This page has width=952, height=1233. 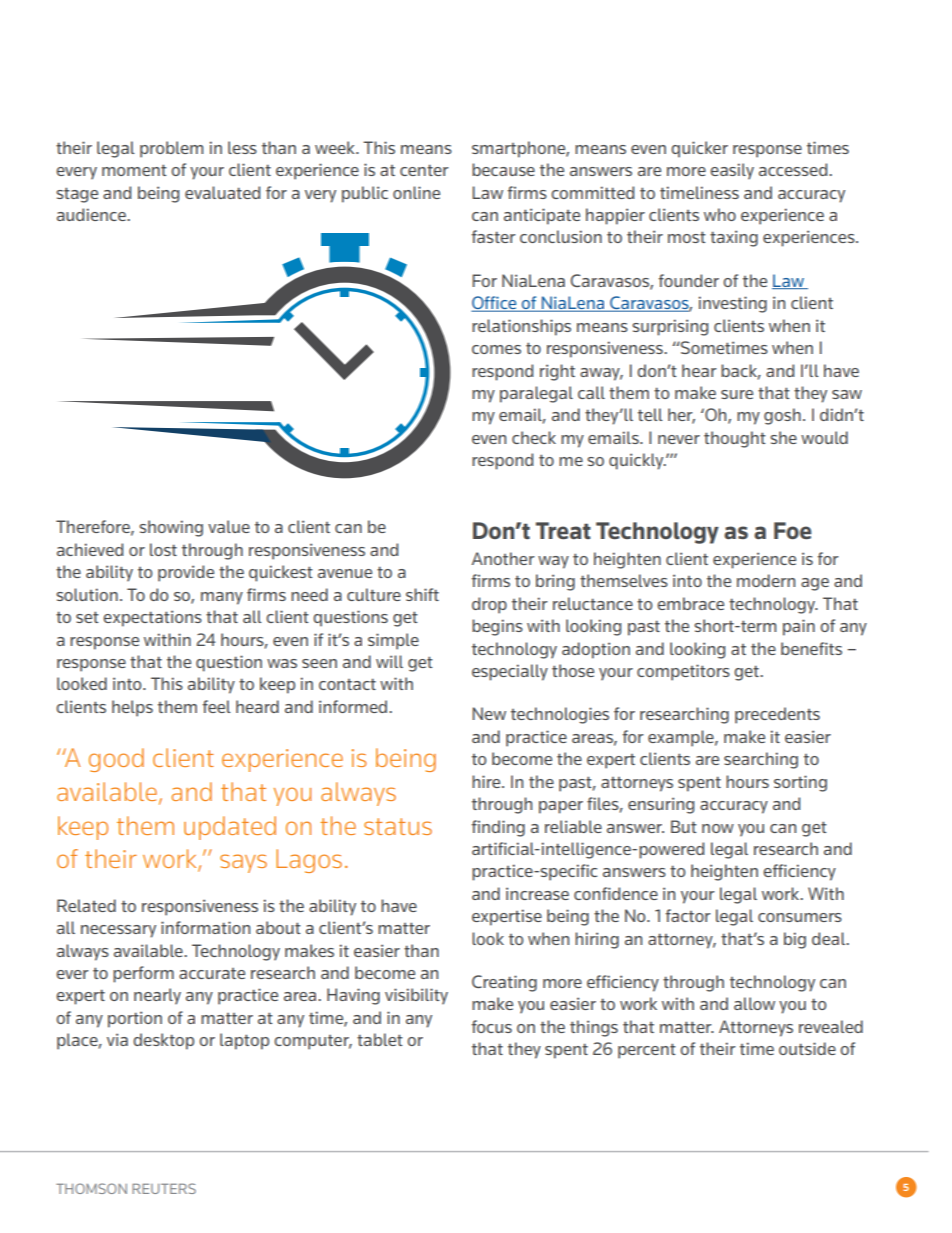 What do you see at coordinates (164, 1188) in the page?
I see `REUTERS` at bounding box center [164, 1188].
